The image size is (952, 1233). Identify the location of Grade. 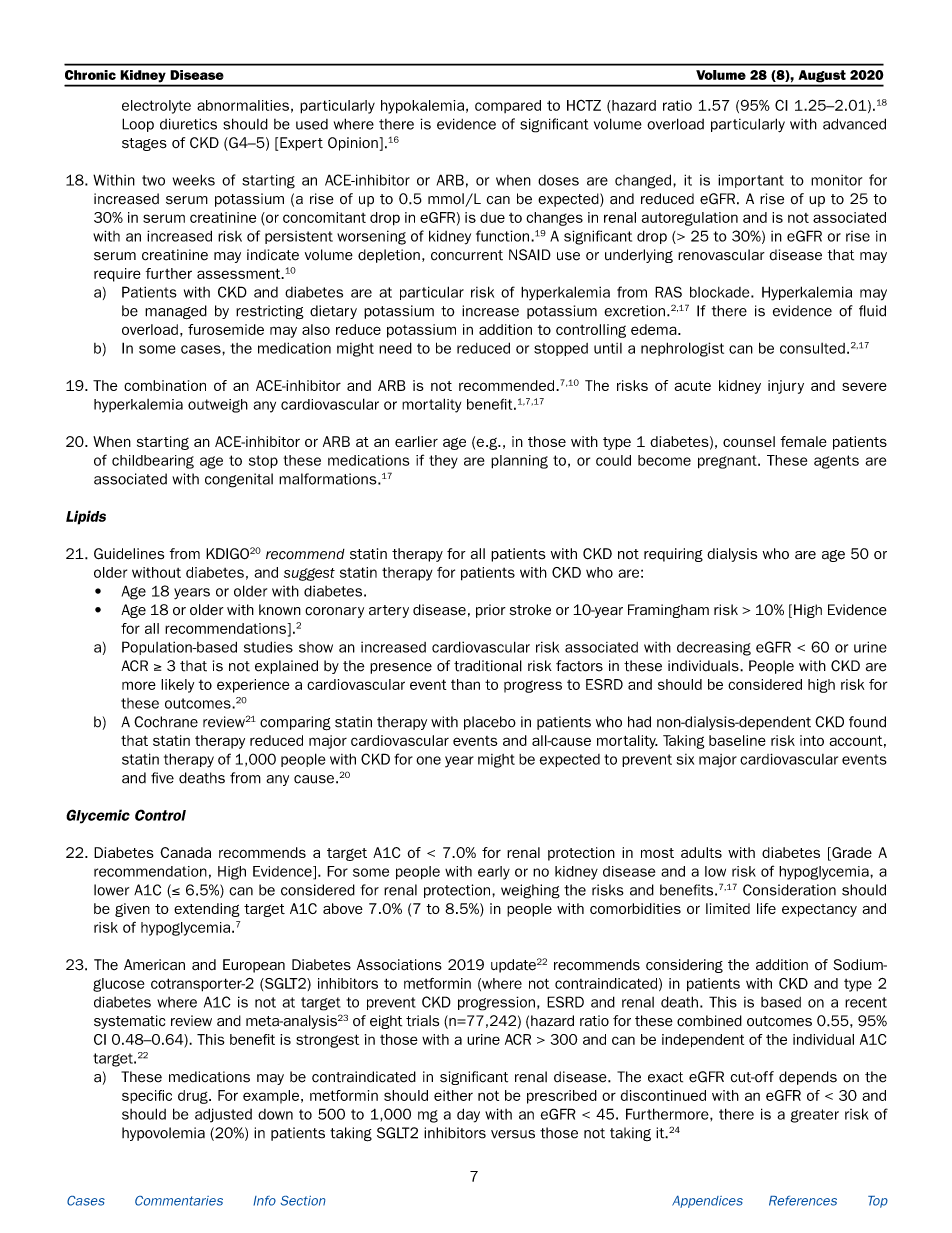
(851, 854).
